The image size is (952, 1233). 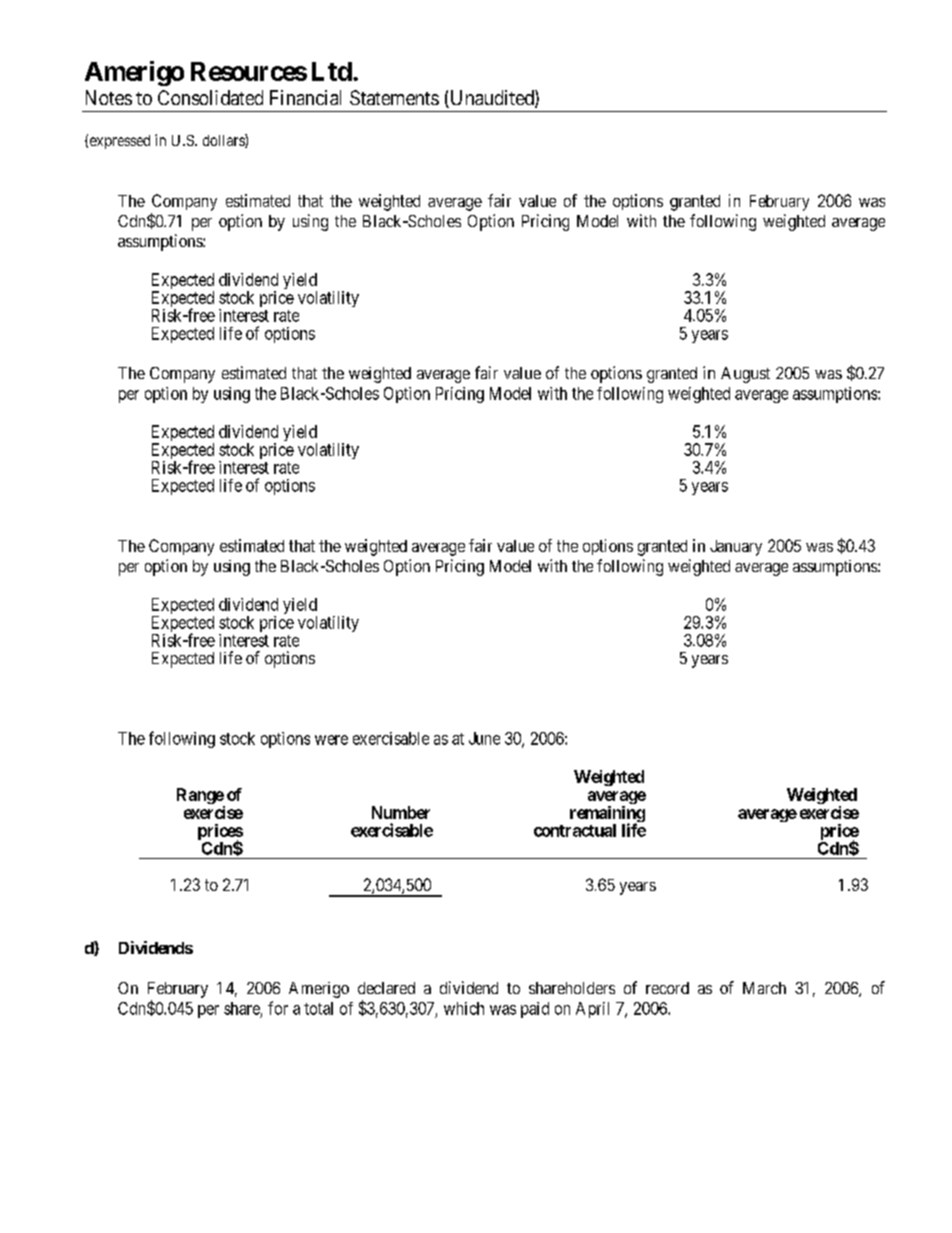 What do you see at coordinates (331, 740) in the document?
I see `were` at bounding box center [331, 740].
